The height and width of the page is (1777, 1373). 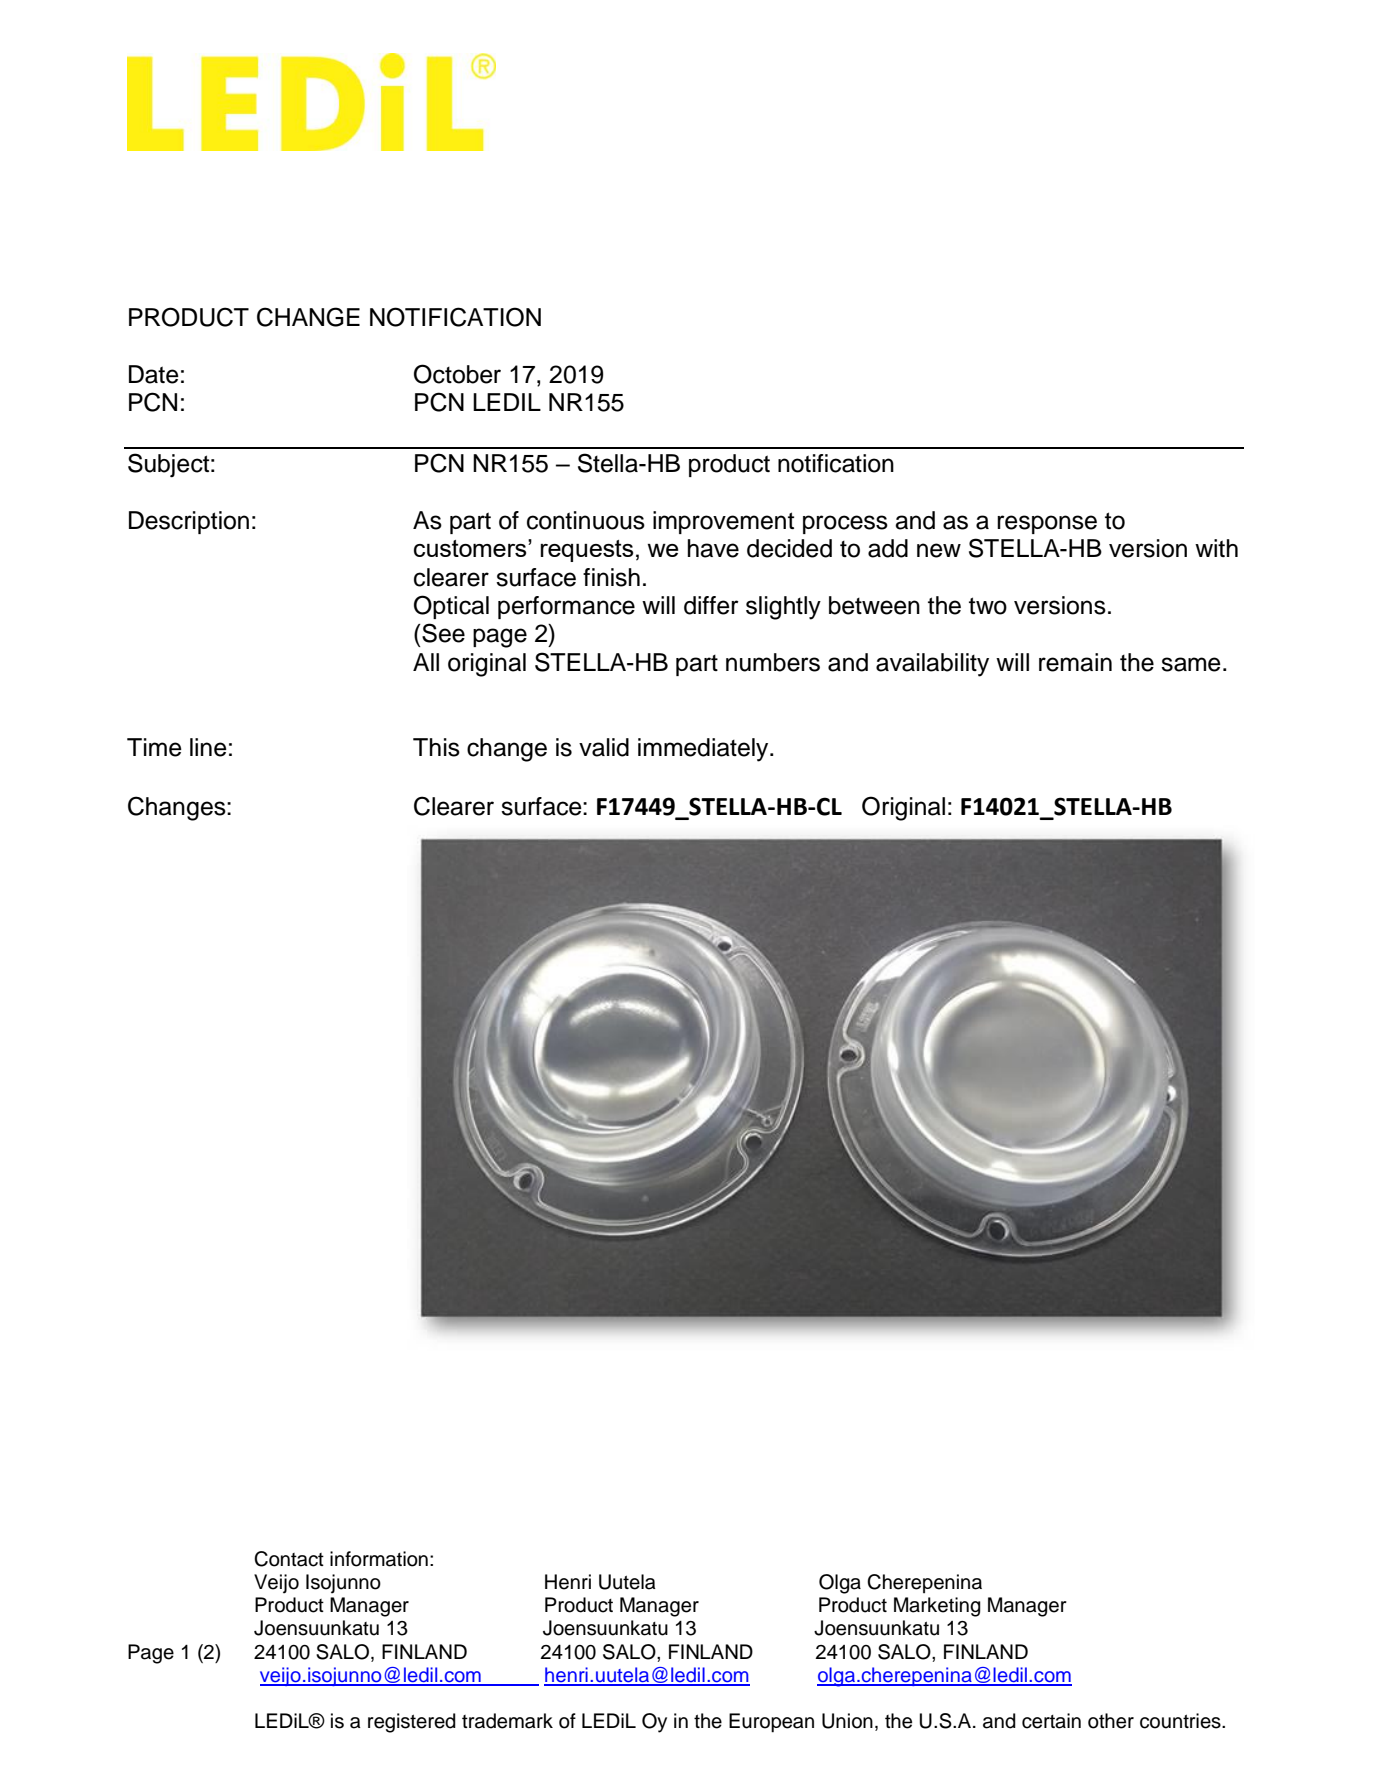 What do you see at coordinates (1047, 524) in the page?
I see `response` at bounding box center [1047, 524].
